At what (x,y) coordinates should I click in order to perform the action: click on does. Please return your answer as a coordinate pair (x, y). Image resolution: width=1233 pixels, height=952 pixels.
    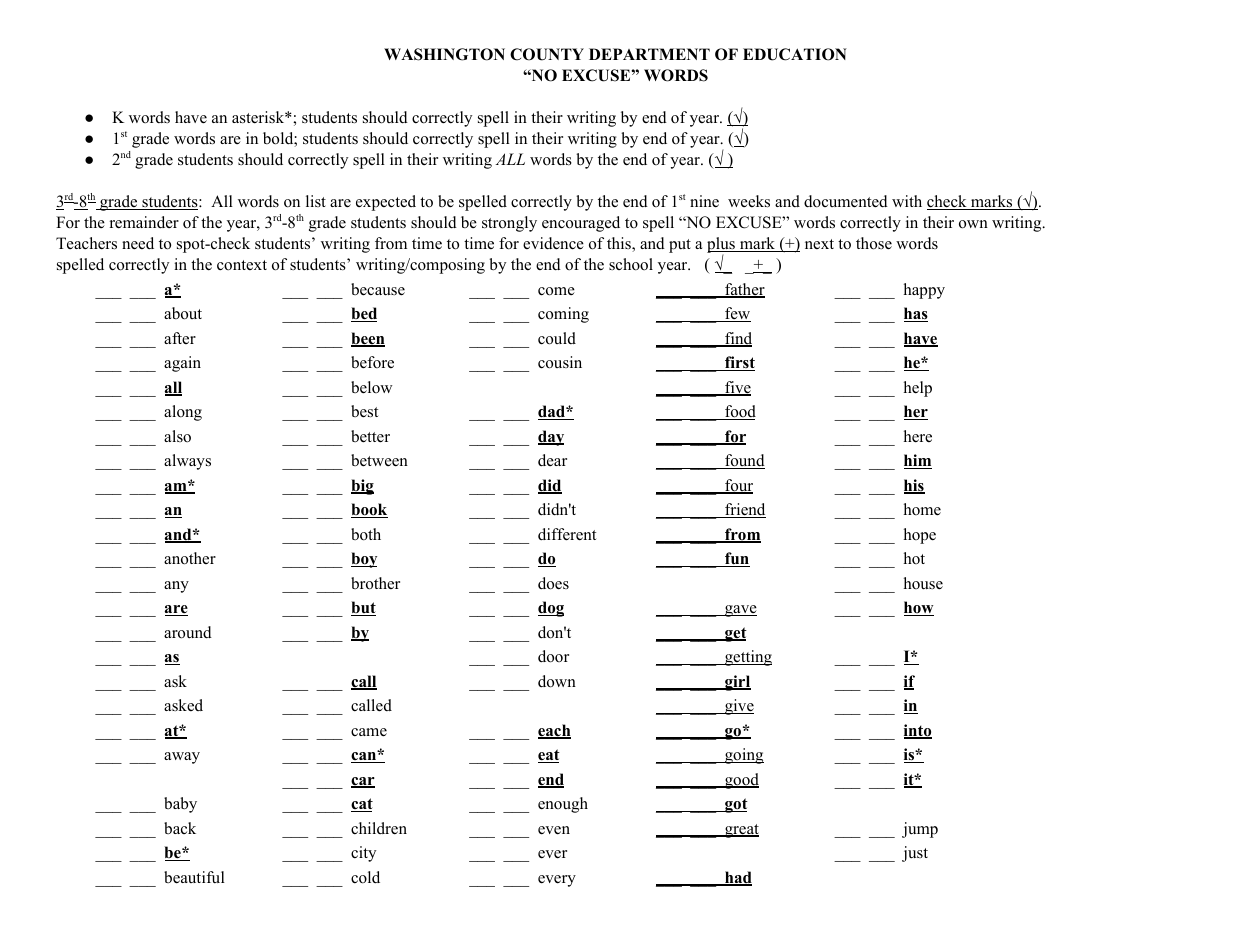
    Looking at the image, I should click on (553, 583).
